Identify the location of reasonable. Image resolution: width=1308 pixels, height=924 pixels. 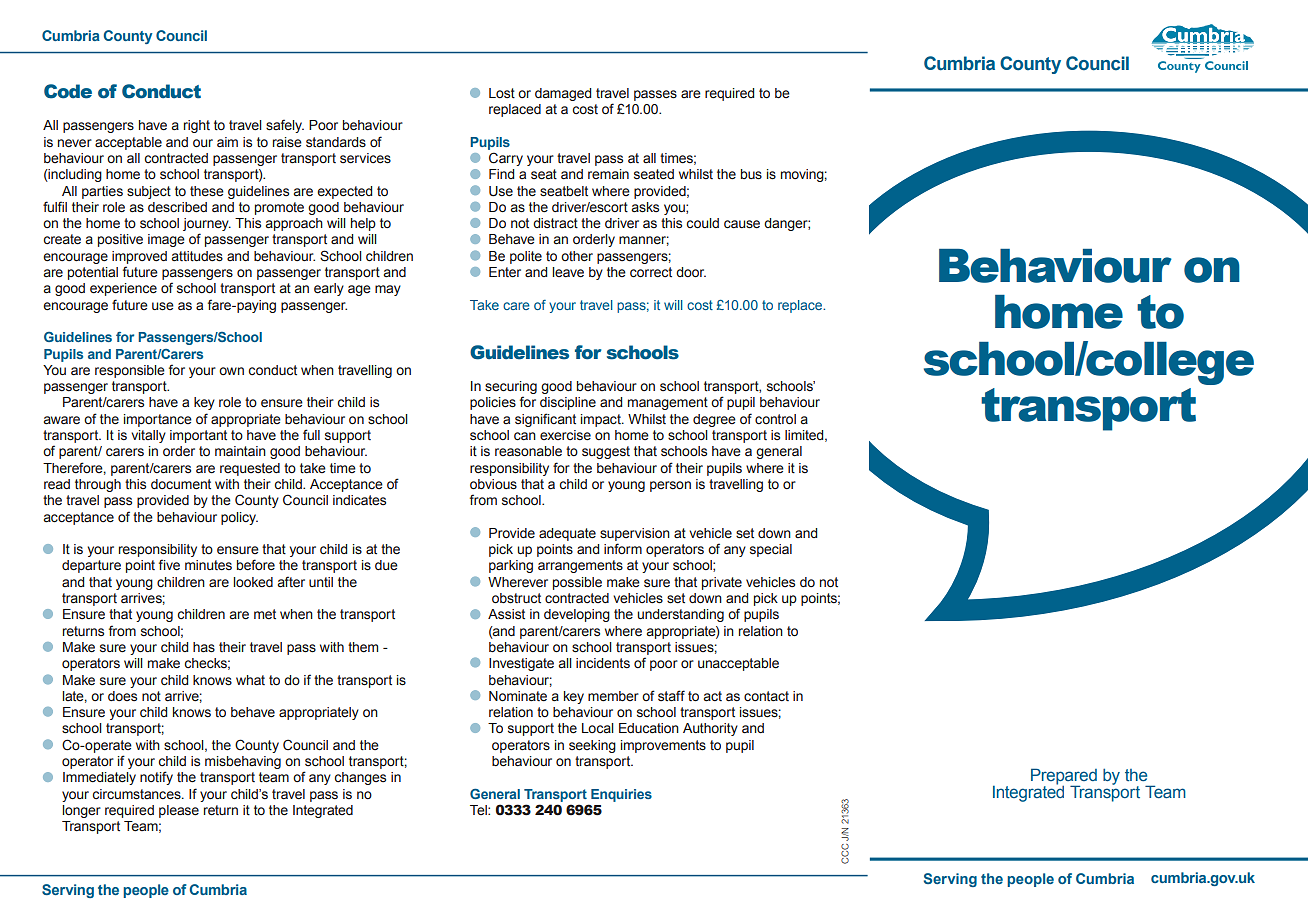
(528, 451).
